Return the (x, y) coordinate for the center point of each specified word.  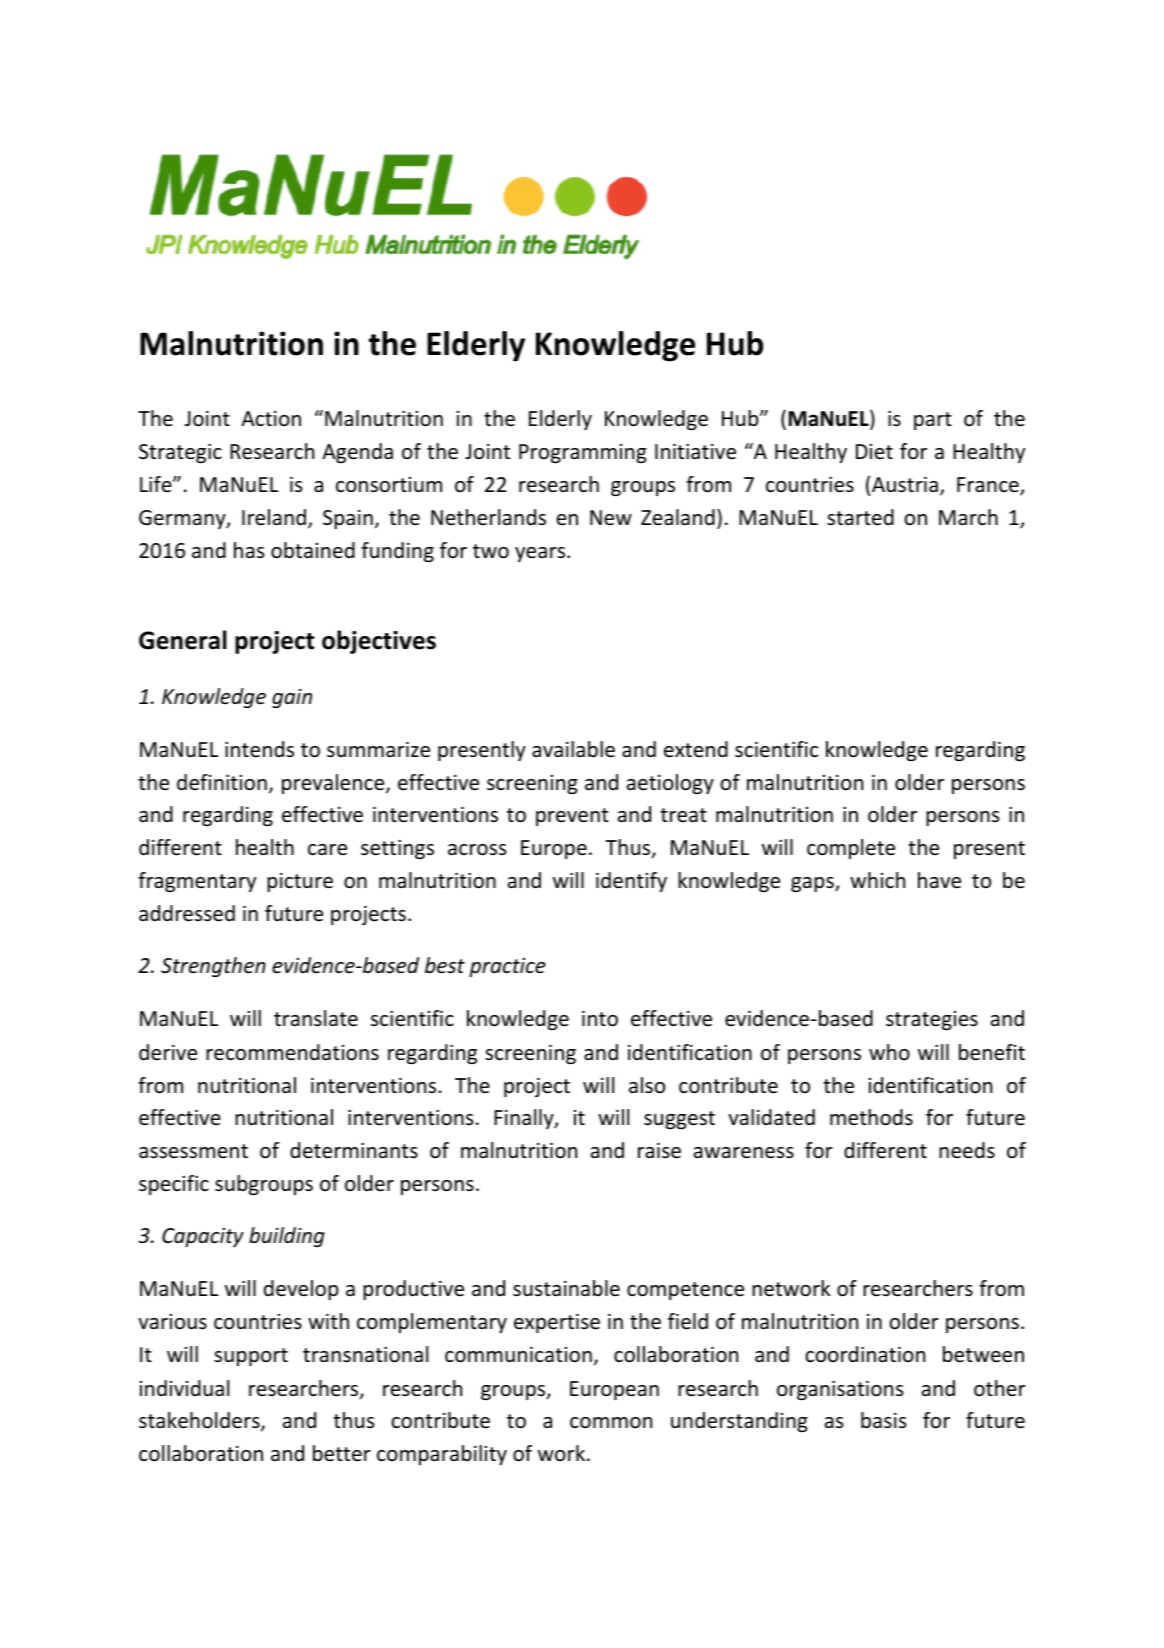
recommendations (292, 1052)
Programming (583, 453)
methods (871, 1117)
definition (222, 782)
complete (851, 849)
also (647, 1085)
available (573, 749)
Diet (874, 451)
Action (271, 419)
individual (184, 1388)
